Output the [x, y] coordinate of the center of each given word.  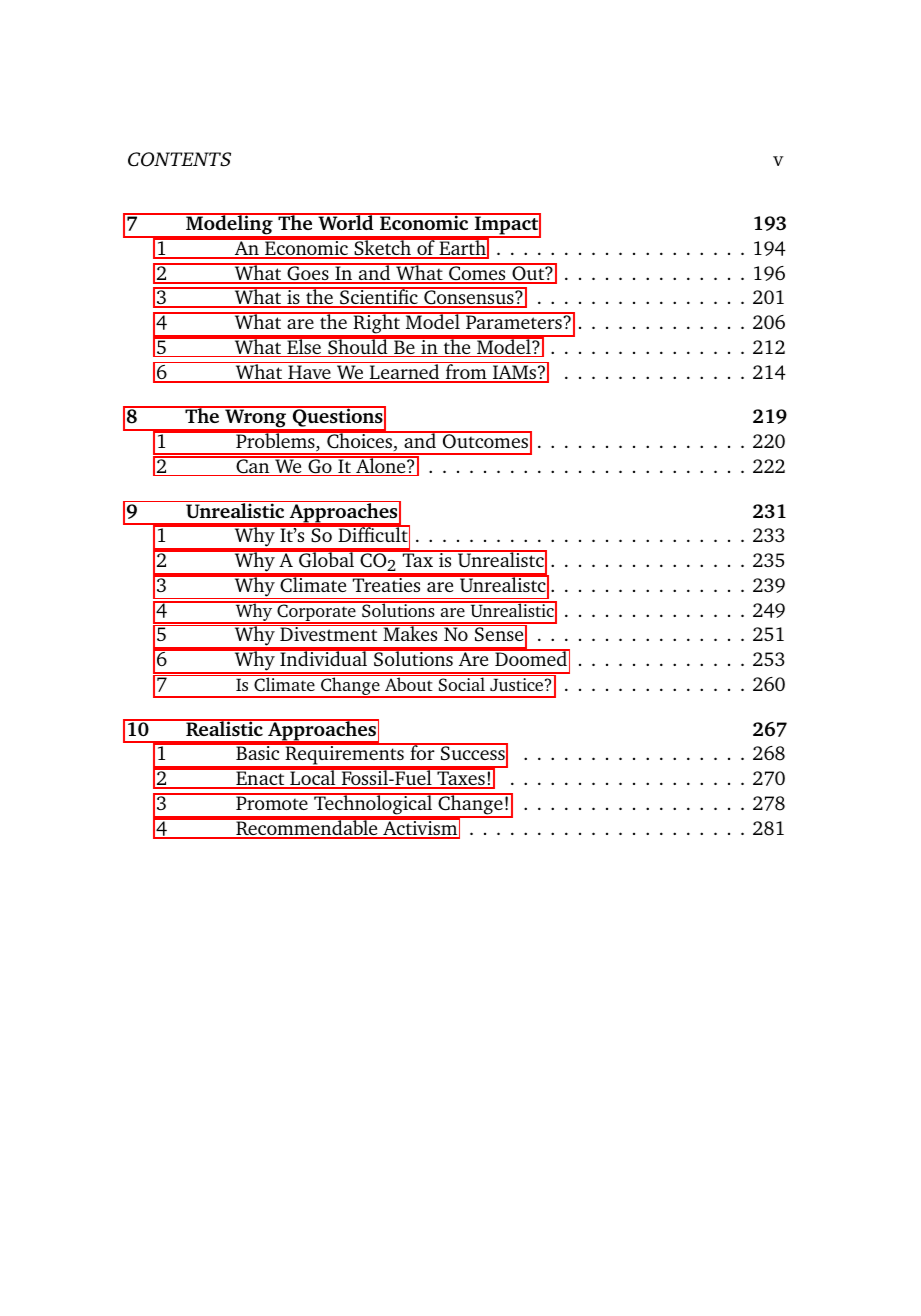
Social [461, 683]
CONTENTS [179, 159]
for [422, 751]
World [346, 221]
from [466, 372]
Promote [272, 802]
